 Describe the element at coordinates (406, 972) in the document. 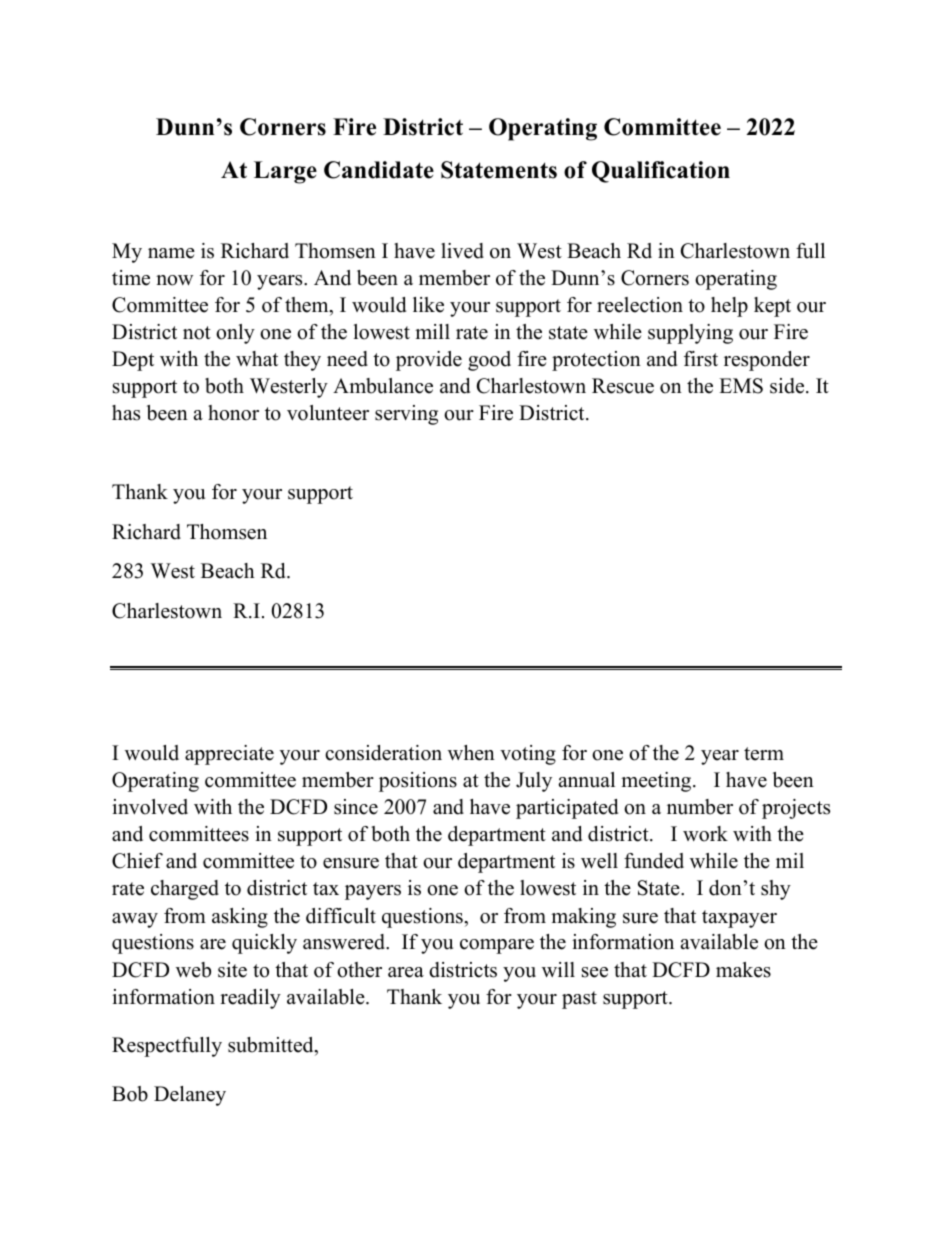

I see `area` at that location.
